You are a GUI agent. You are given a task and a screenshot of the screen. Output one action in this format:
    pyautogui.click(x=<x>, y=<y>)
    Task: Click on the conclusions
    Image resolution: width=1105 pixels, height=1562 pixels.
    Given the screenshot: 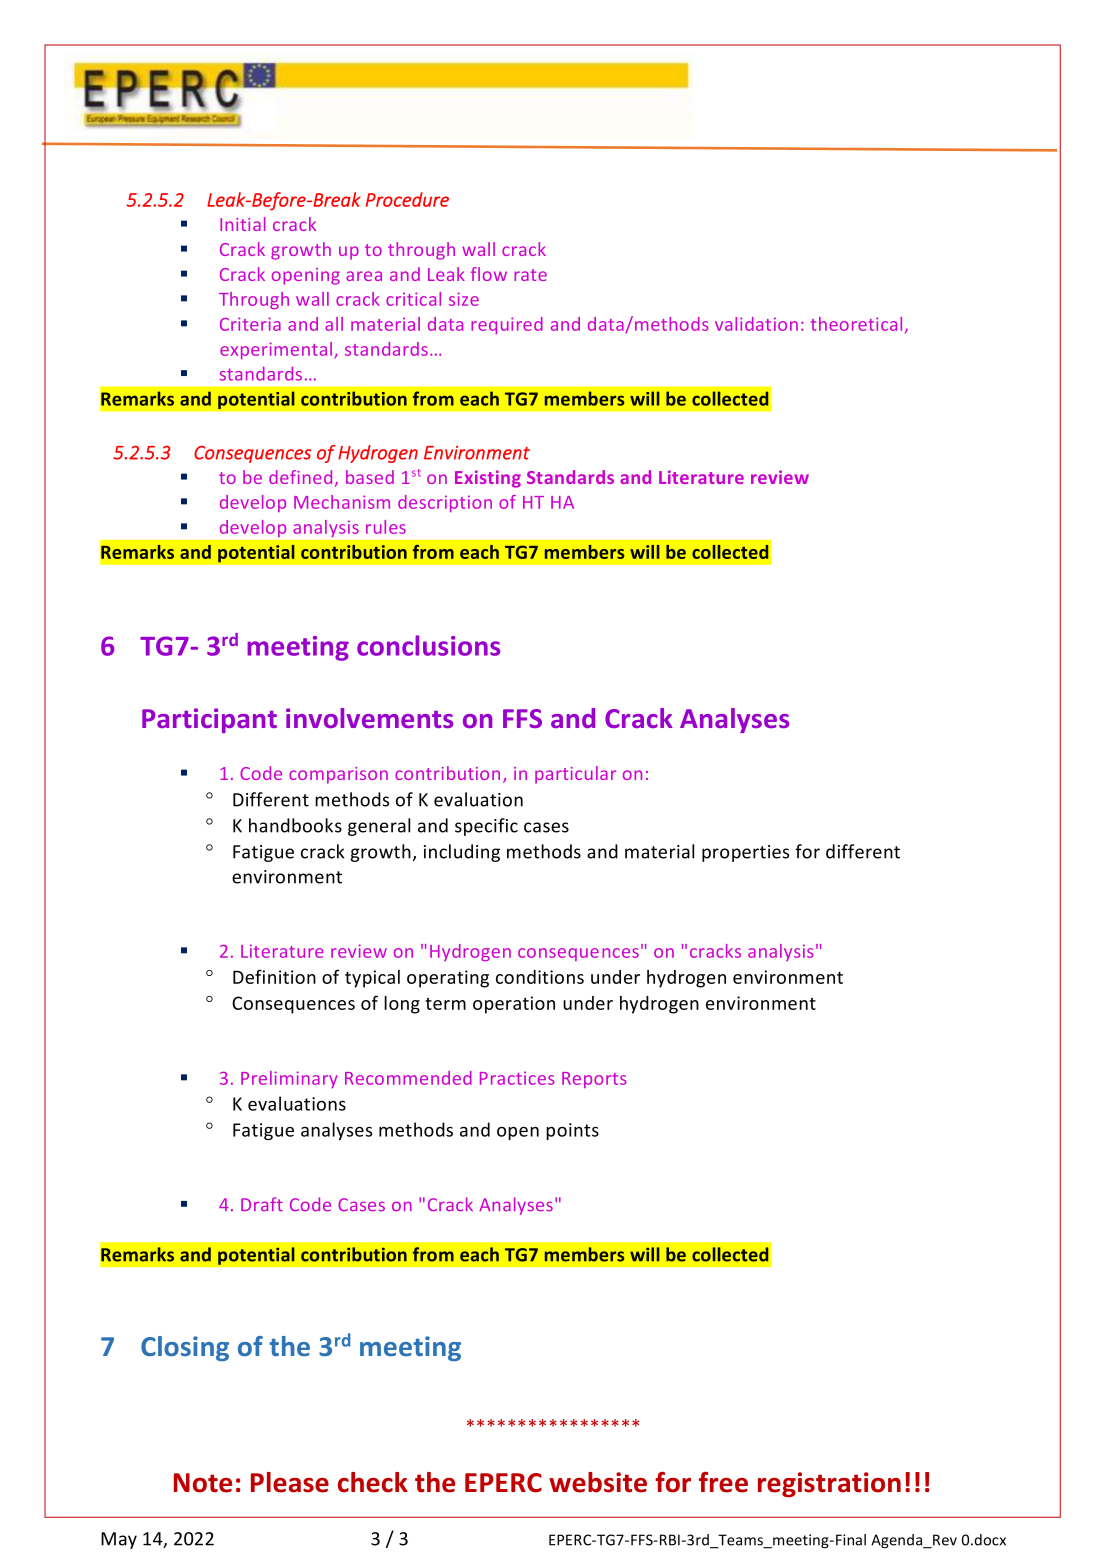 What is the action you would take?
    pyautogui.click(x=428, y=645)
